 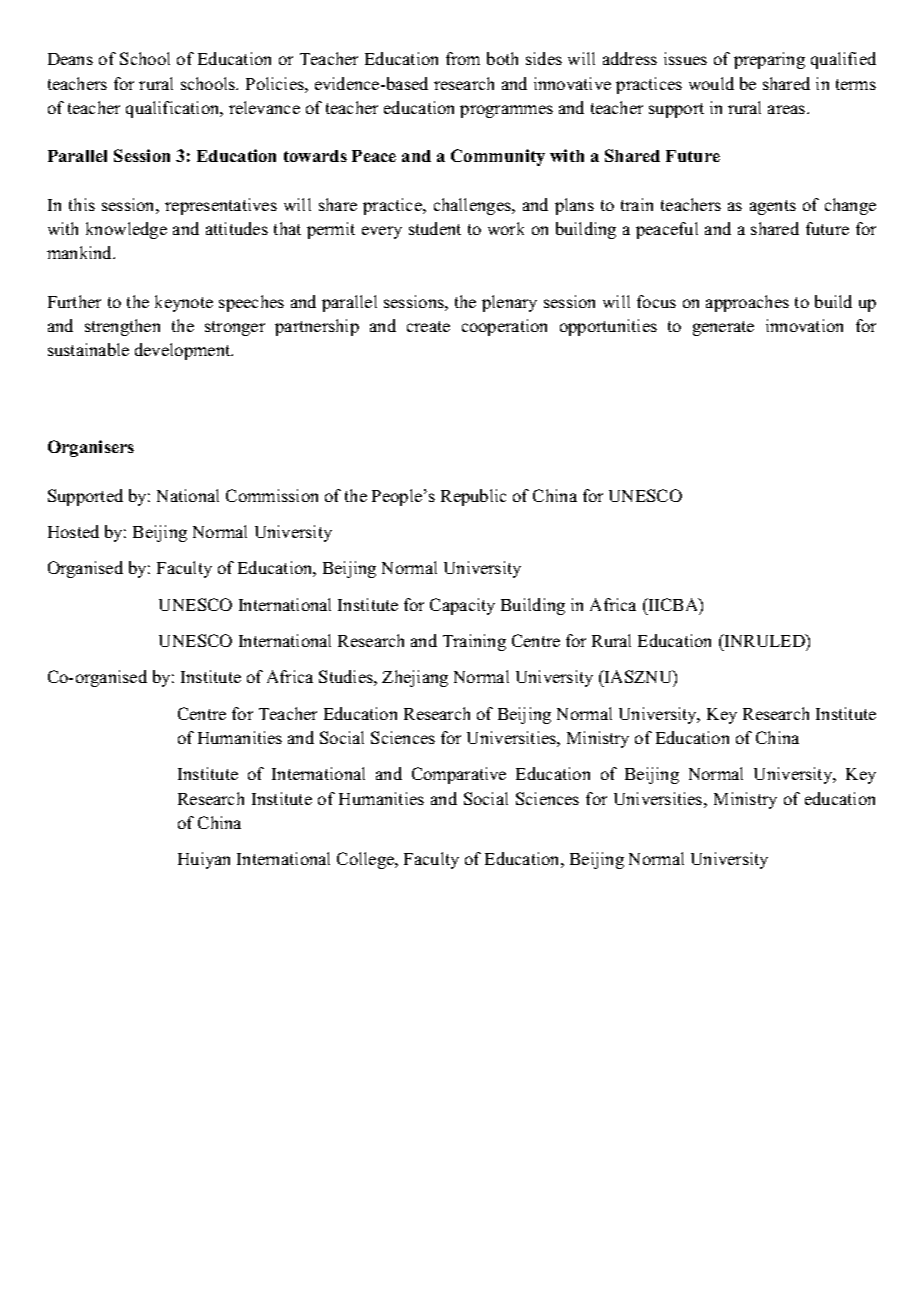 What do you see at coordinates (462, 606) in the document?
I see `Capacity` at bounding box center [462, 606].
